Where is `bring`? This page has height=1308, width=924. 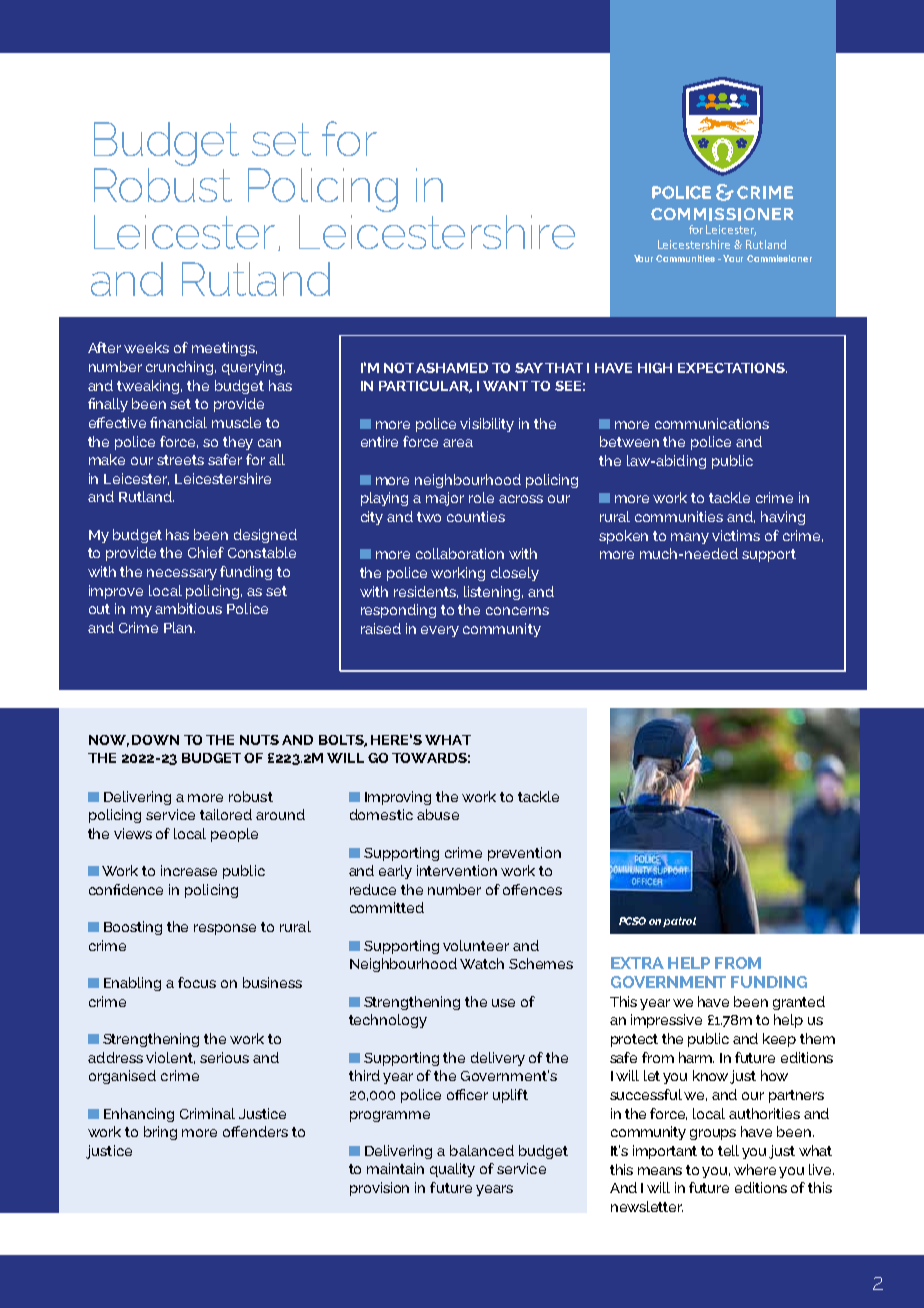
bring is located at coordinates (160, 1133).
